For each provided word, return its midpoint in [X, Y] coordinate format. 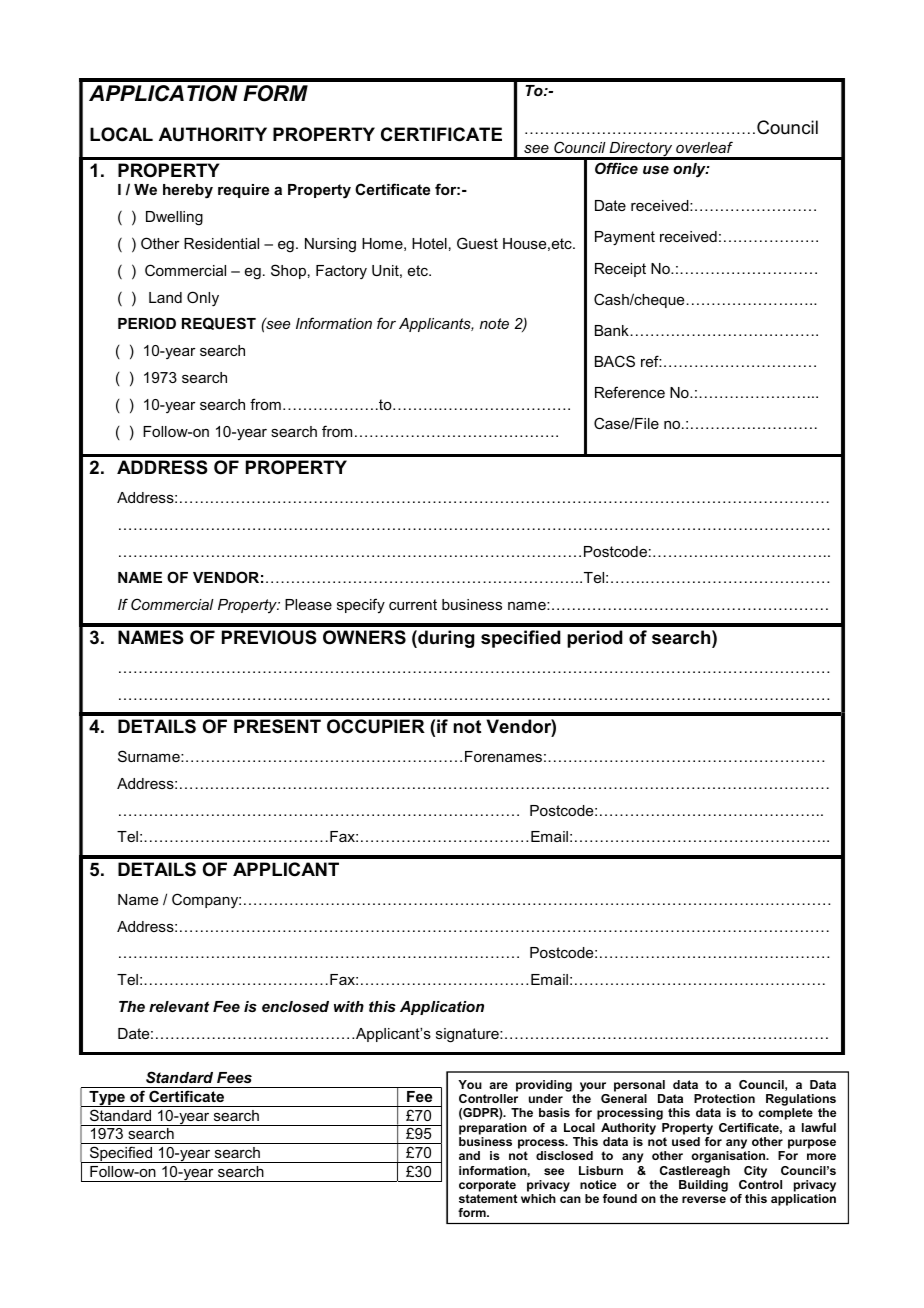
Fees [234, 1077]
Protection [724, 1098]
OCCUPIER [376, 726]
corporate [487, 1186]
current [413, 604]
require [243, 191]
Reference [630, 392]
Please [308, 604]
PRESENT [277, 726]
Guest [477, 243]
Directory [641, 150]
